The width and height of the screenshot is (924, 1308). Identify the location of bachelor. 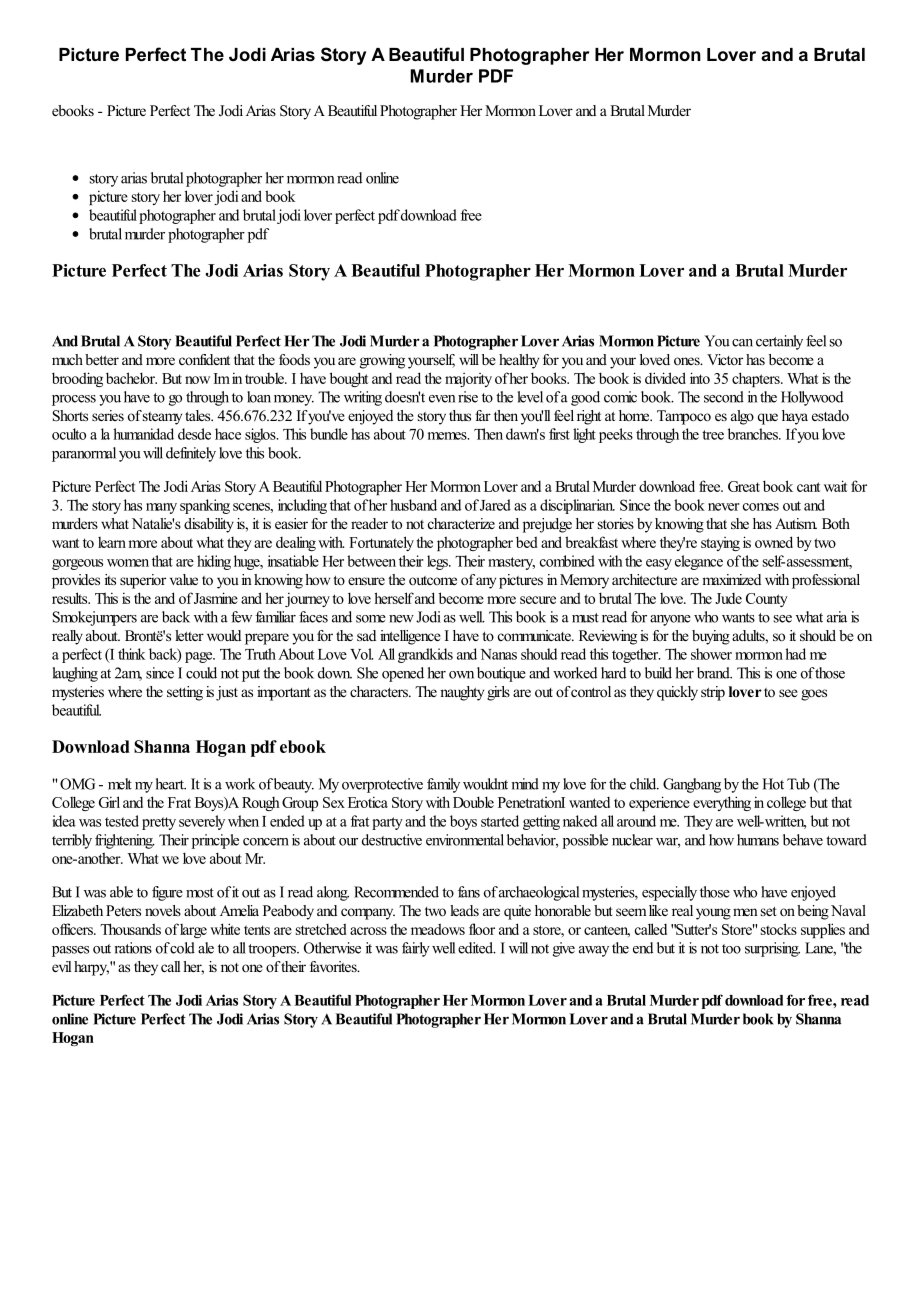
(131, 378).
